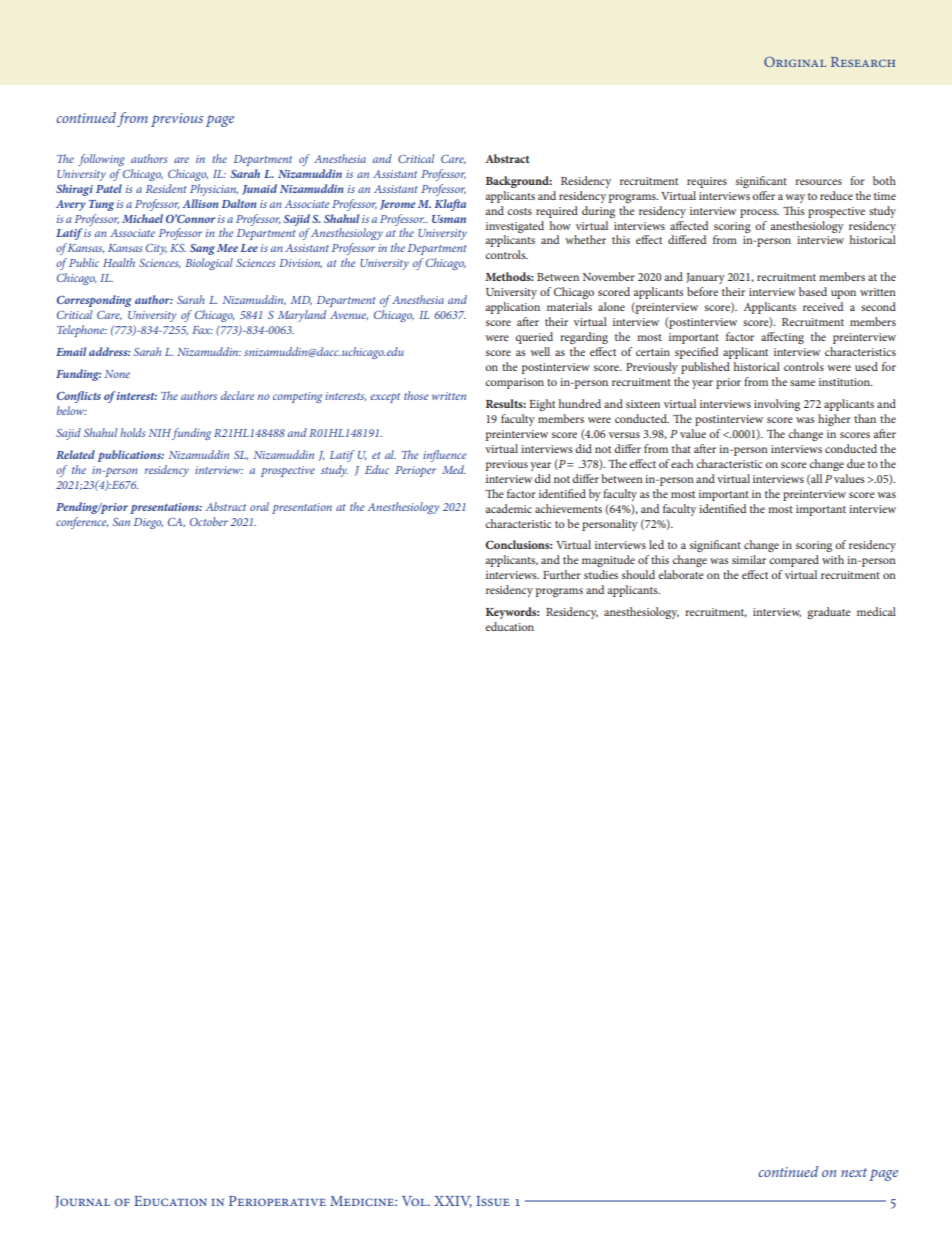 The height and width of the page is (1233, 952). I want to click on Original, so click(795, 61).
